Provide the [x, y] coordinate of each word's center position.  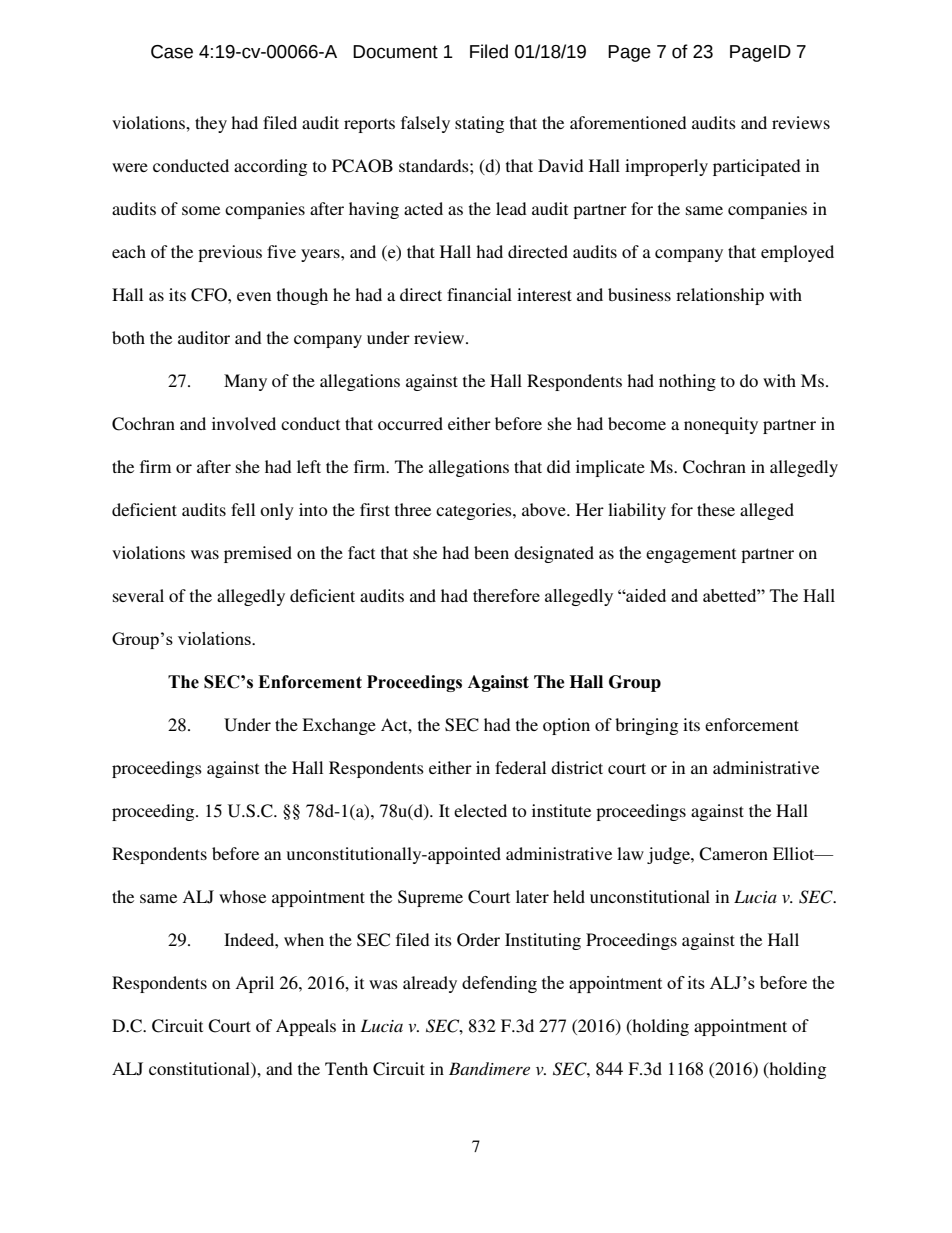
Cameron [733, 854]
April [254, 984]
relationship [720, 296]
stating [479, 124]
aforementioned [628, 122]
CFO [210, 295]
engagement [691, 555]
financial [479, 294]
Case [172, 52]
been [491, 552]
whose [242, 896]
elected [480, 810]
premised [258, 554]
